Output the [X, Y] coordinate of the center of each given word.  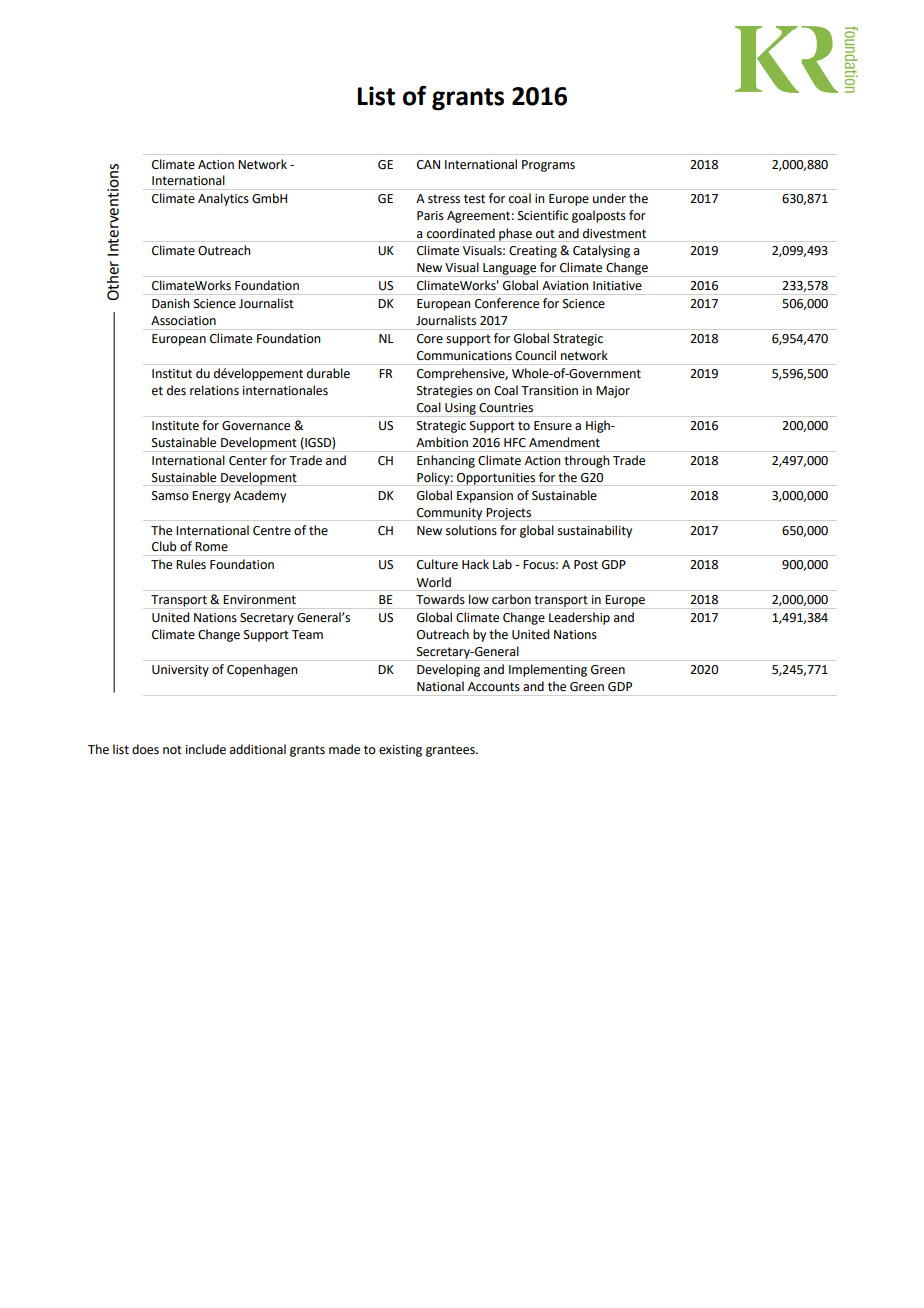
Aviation [565, 285]
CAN [428, 165]
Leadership [579, 618]
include [206, 749]
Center [248, 461]
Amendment [564, 442]
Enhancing [446, 461]
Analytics [223, 199]
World [433, 582]
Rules [191, 564]
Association [183, 321]
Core [430, 339]
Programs [548, 166]
